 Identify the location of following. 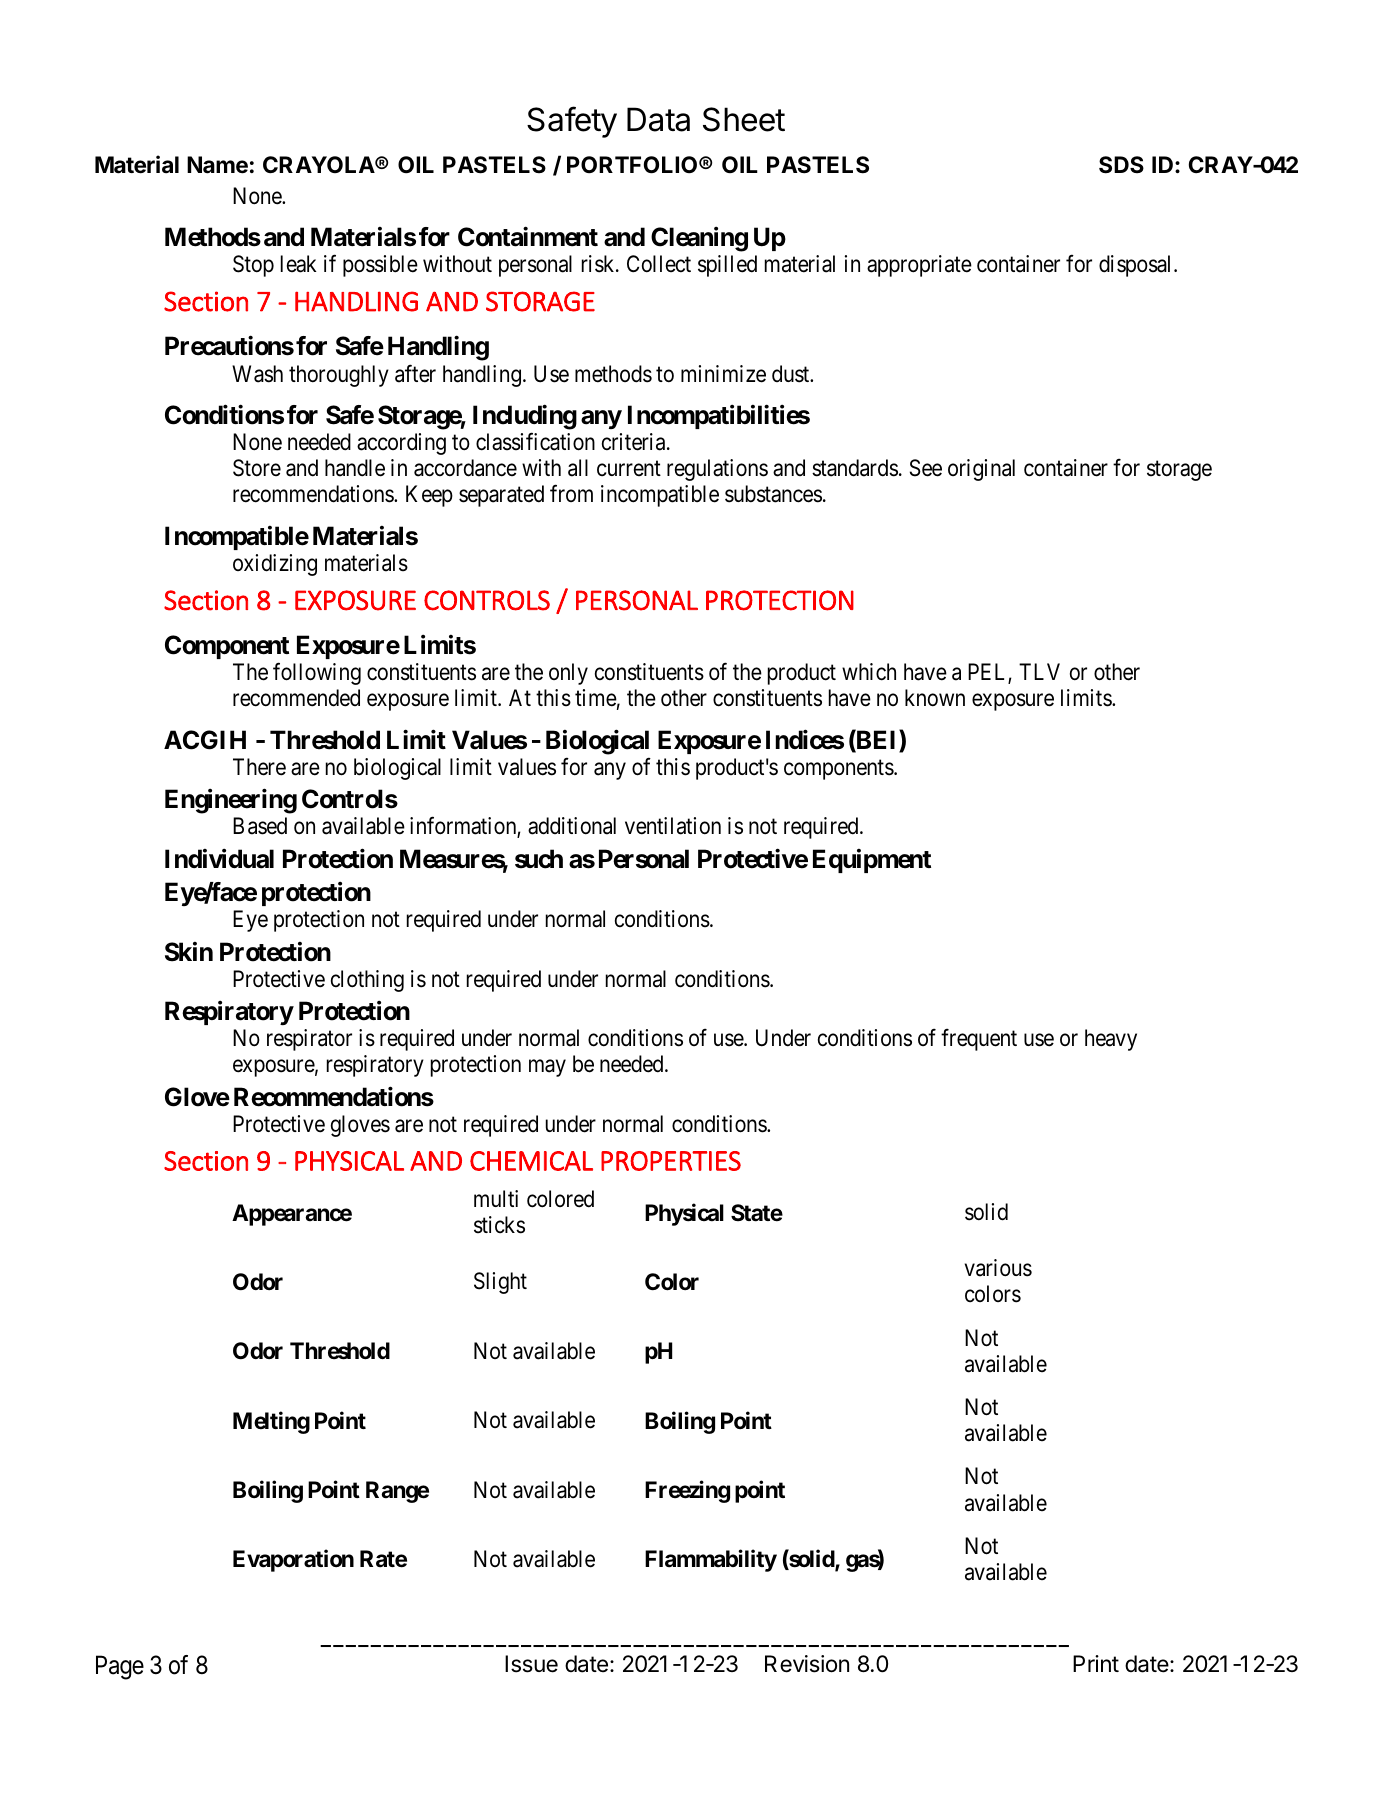
(317, 674).
